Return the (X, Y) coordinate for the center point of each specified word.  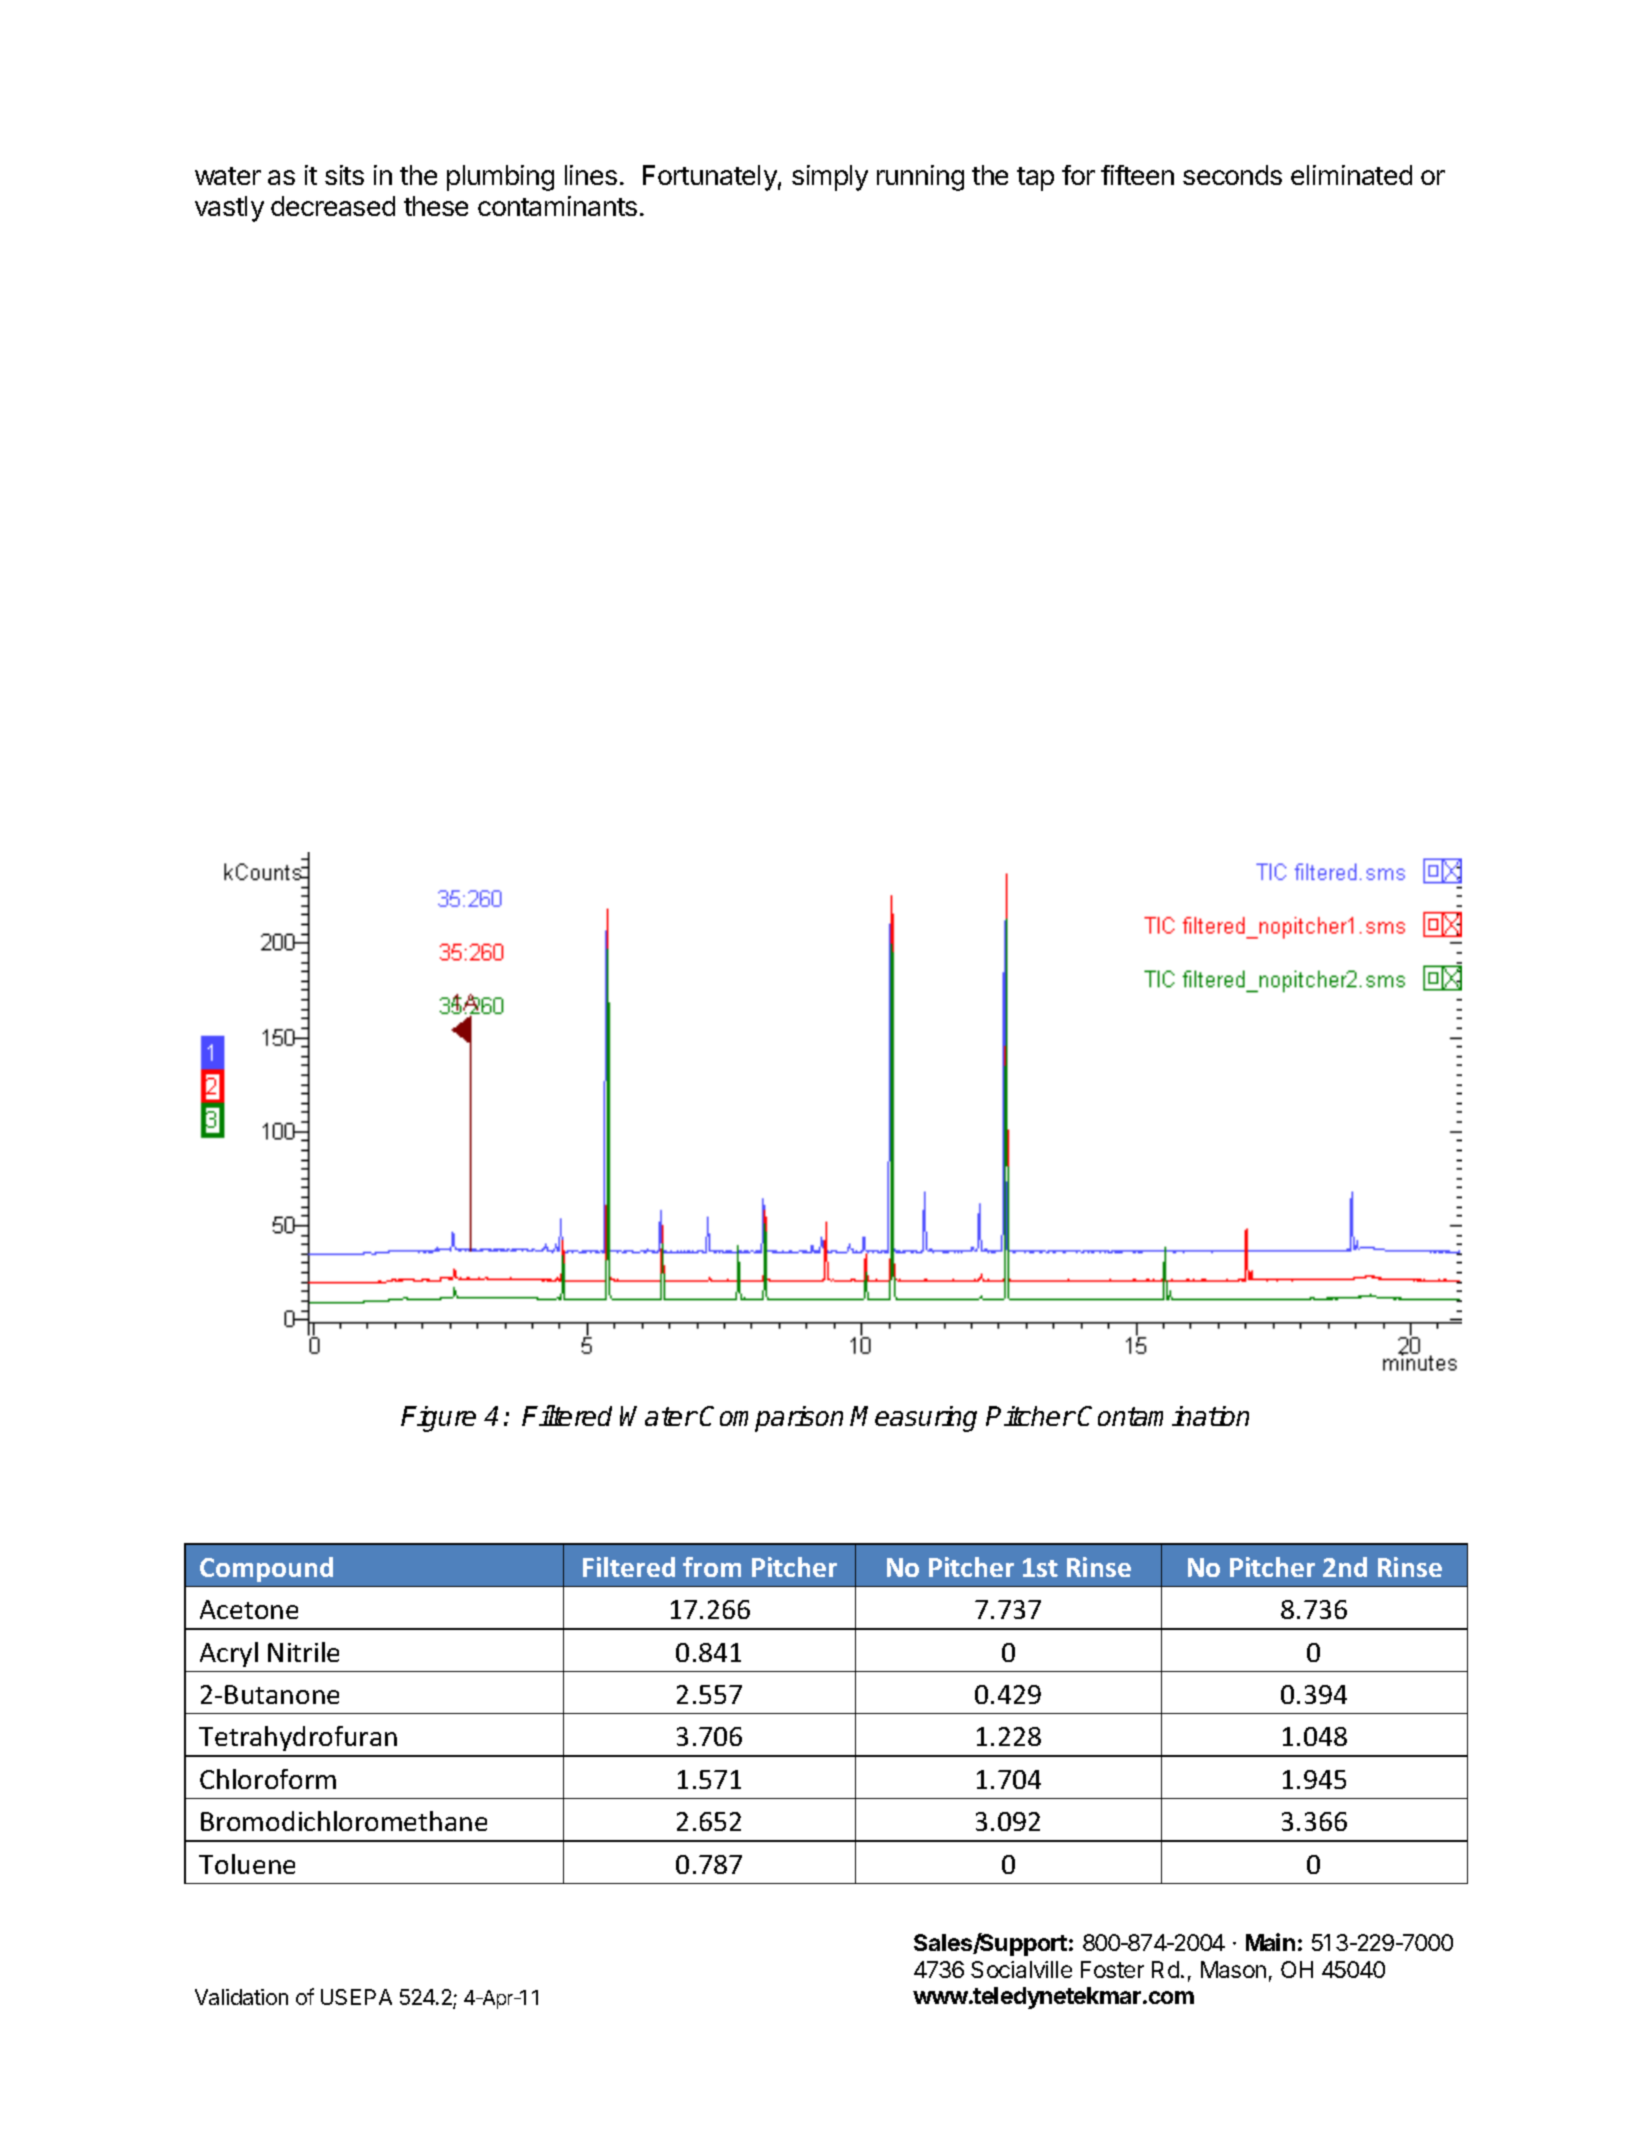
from (712, 1567)
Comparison (771, 1419)
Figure (438, 1419)
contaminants (557, 206)
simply (830, 178)
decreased (333, 206)
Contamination (1163, 1416)
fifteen (1137, 175)
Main (1270, 1942)
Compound (266, 1569)
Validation (241, 1997)
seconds (1232, 175)
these (436, 206)
